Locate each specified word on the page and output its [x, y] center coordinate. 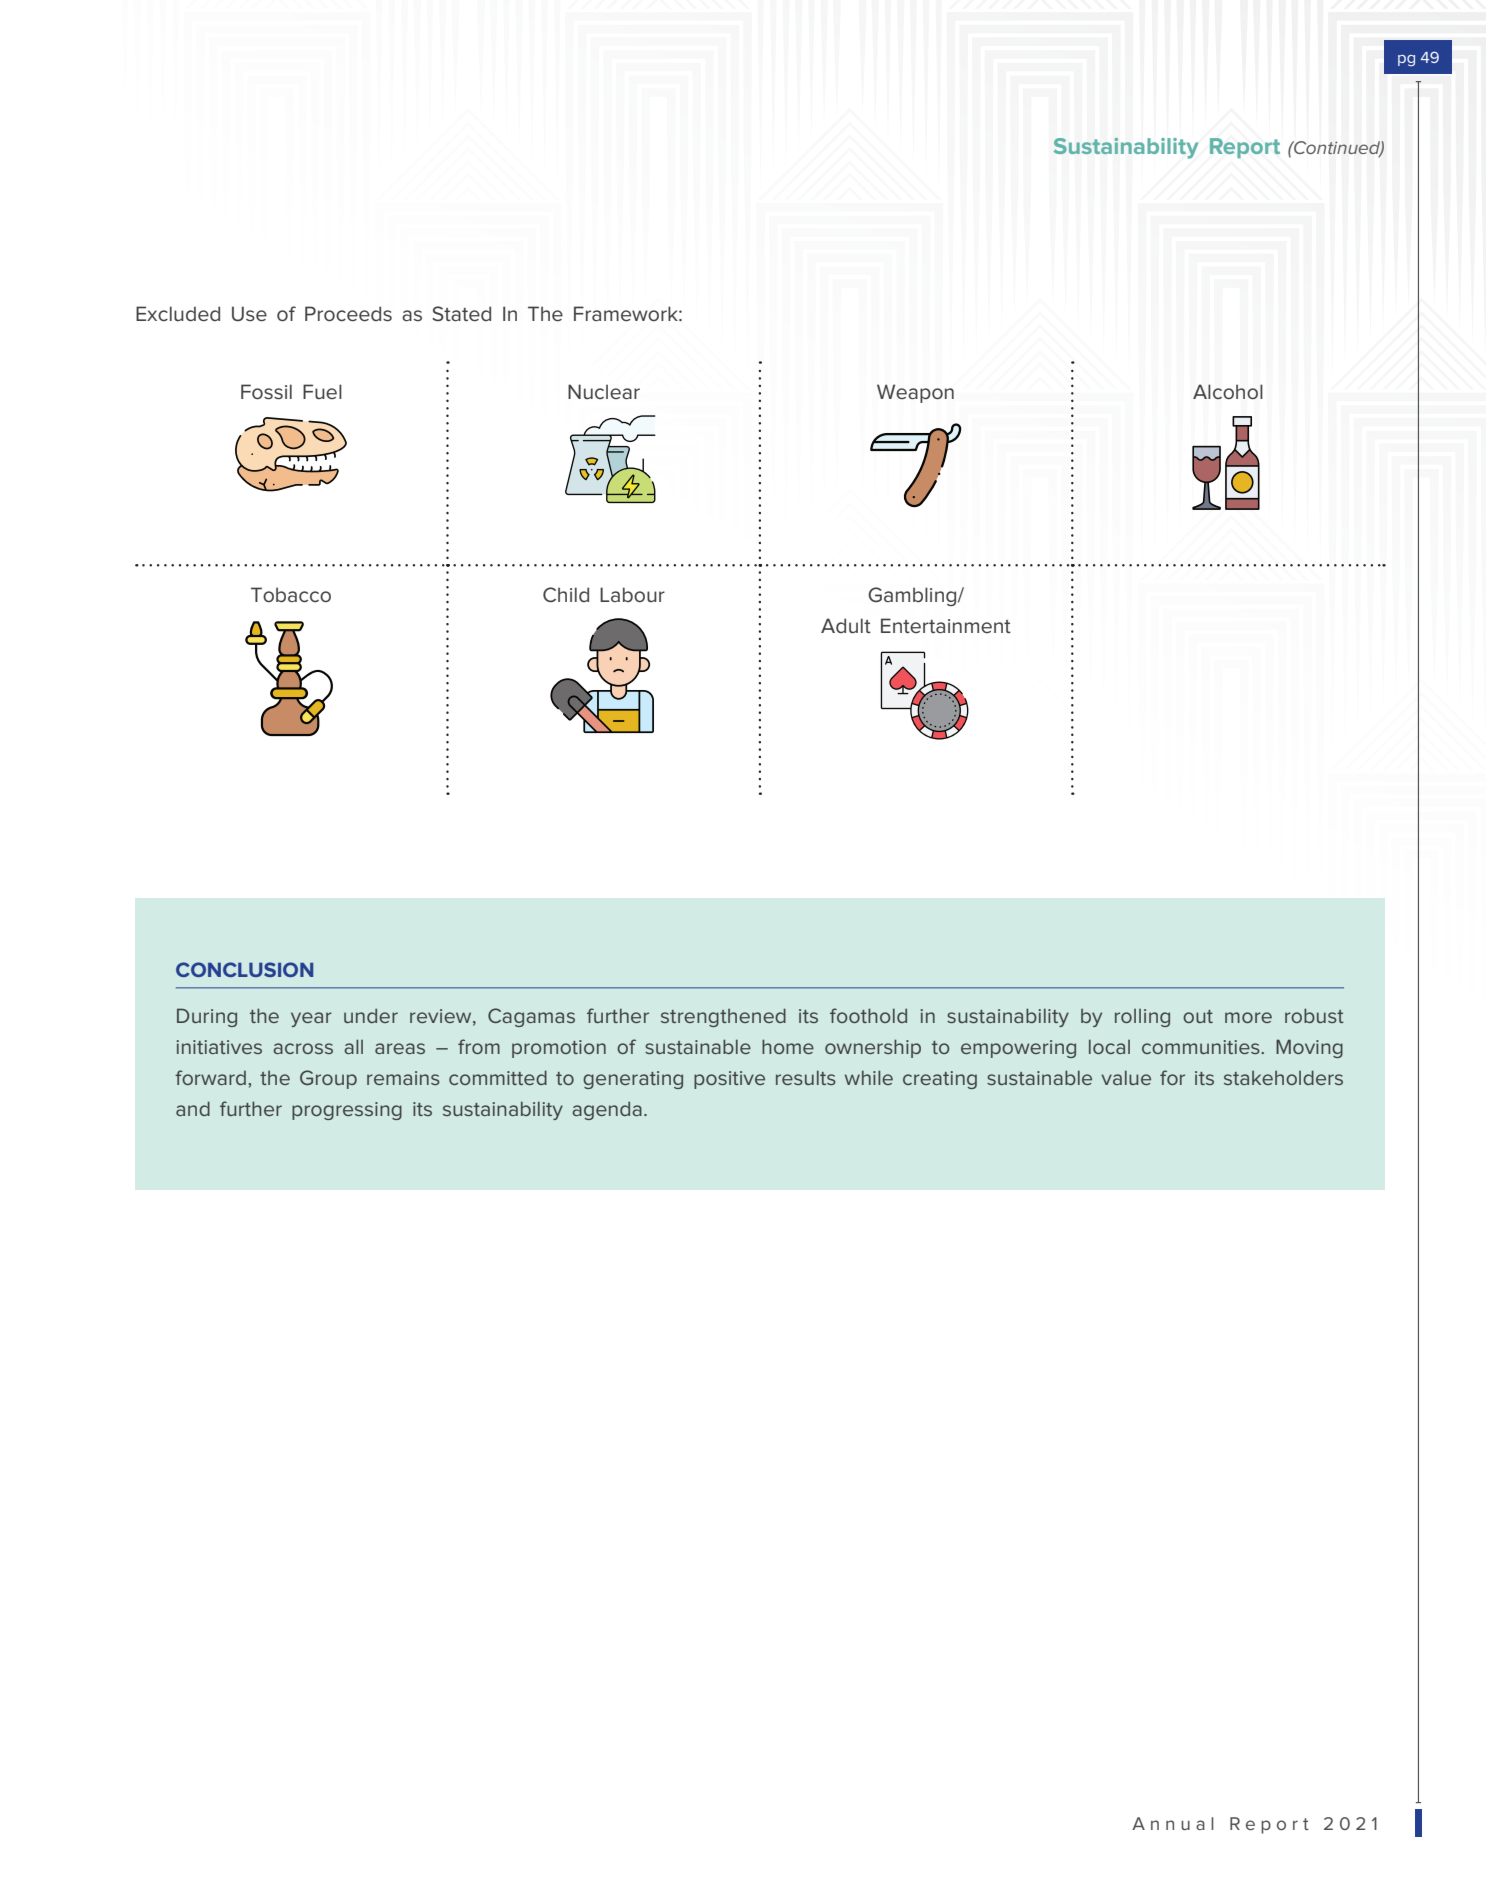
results [806, 1077]
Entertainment [946, 625]
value [1126, 1077]
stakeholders [1283, 1077]
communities [1202, 1047]
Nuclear [604, 391]
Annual [1173, 1823]
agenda [607, 1111]
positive [729, 1080]
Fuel [322, 391]
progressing [347, 1111]
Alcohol [1228, 392]
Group [328, 1079]
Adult [846, 625]
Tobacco [291, 594]
